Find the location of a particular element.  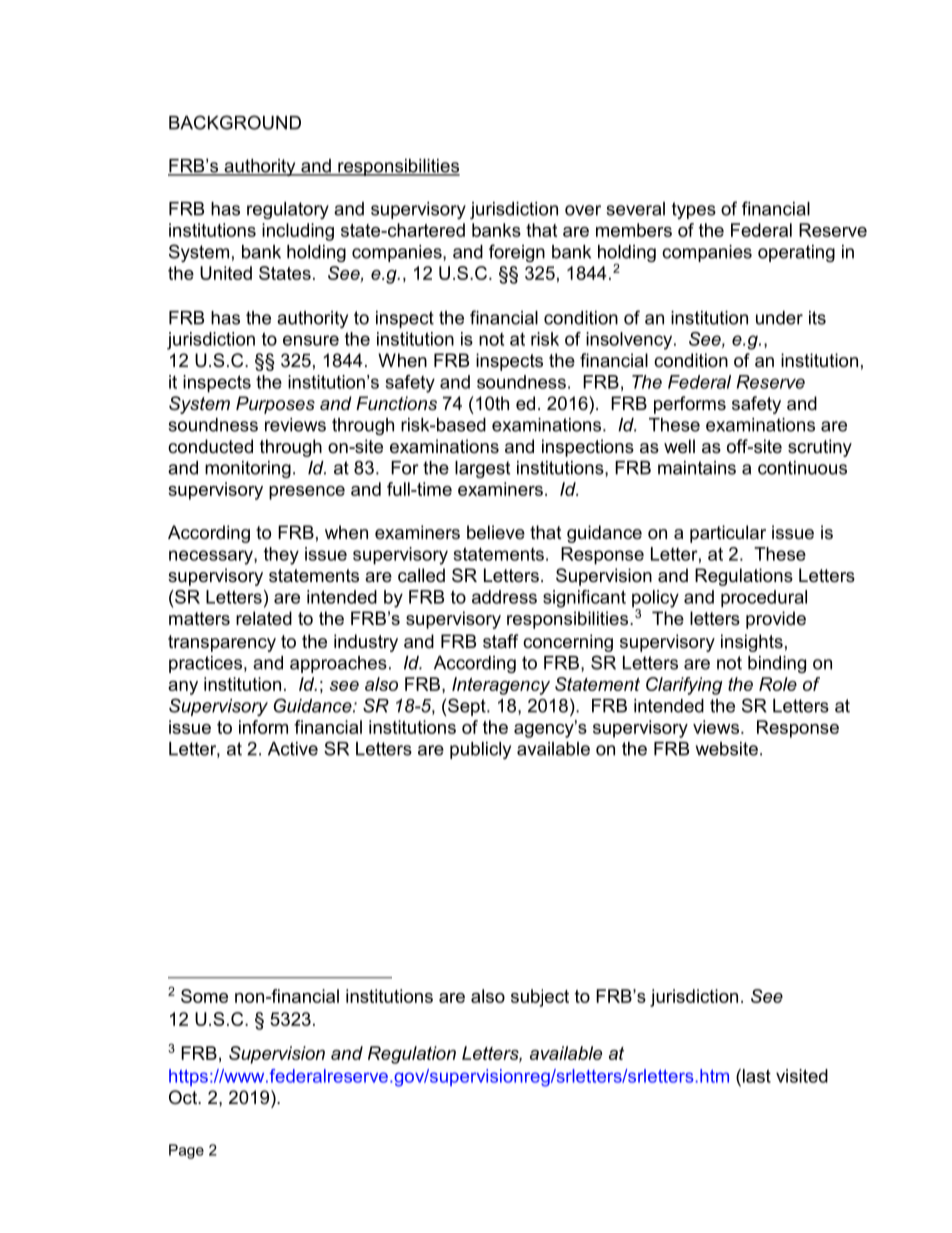

over is located at coordinates (583, 210).
